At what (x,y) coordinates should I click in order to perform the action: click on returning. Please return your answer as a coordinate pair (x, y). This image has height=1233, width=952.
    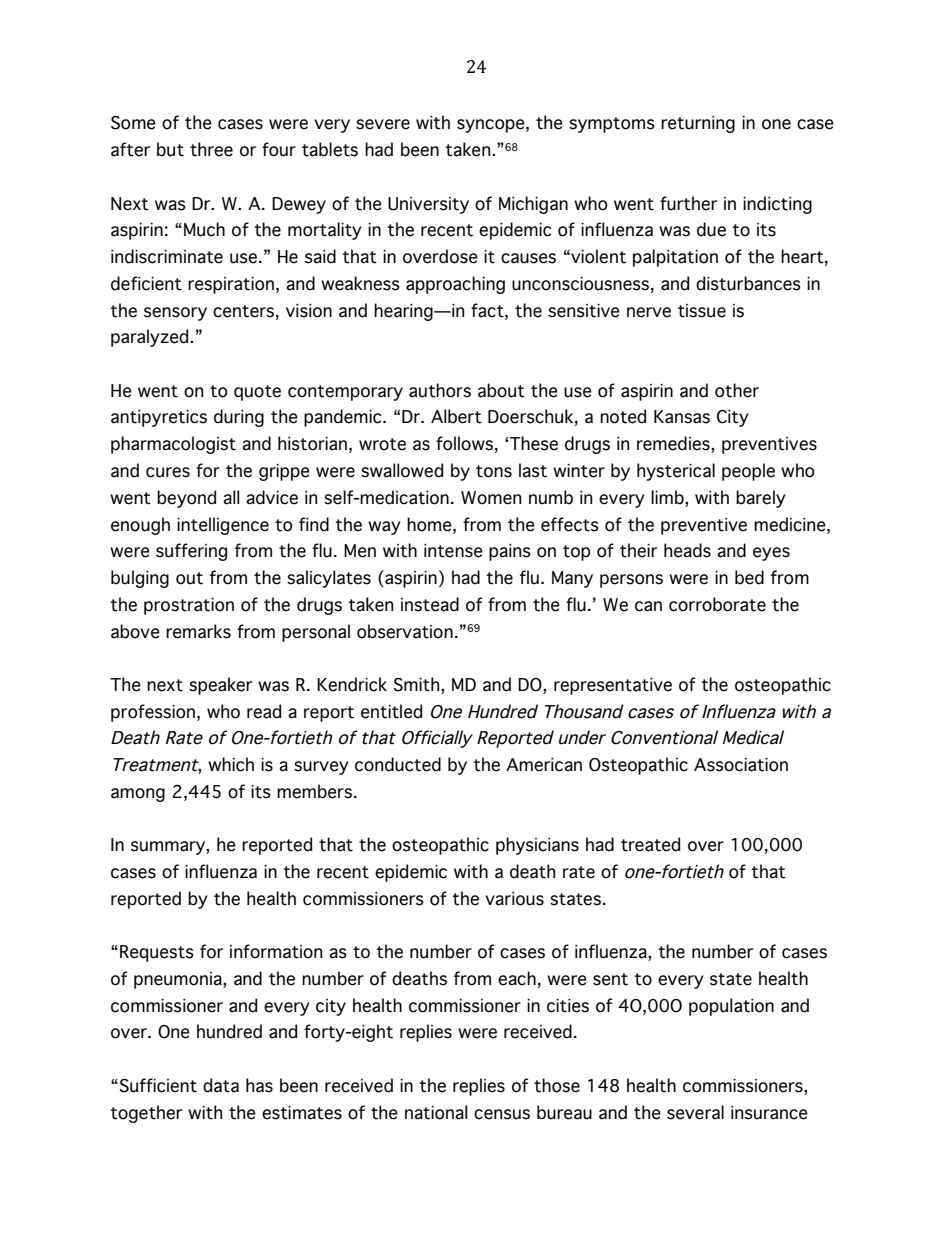
    Looking at the image, I should click on (698, 124).
